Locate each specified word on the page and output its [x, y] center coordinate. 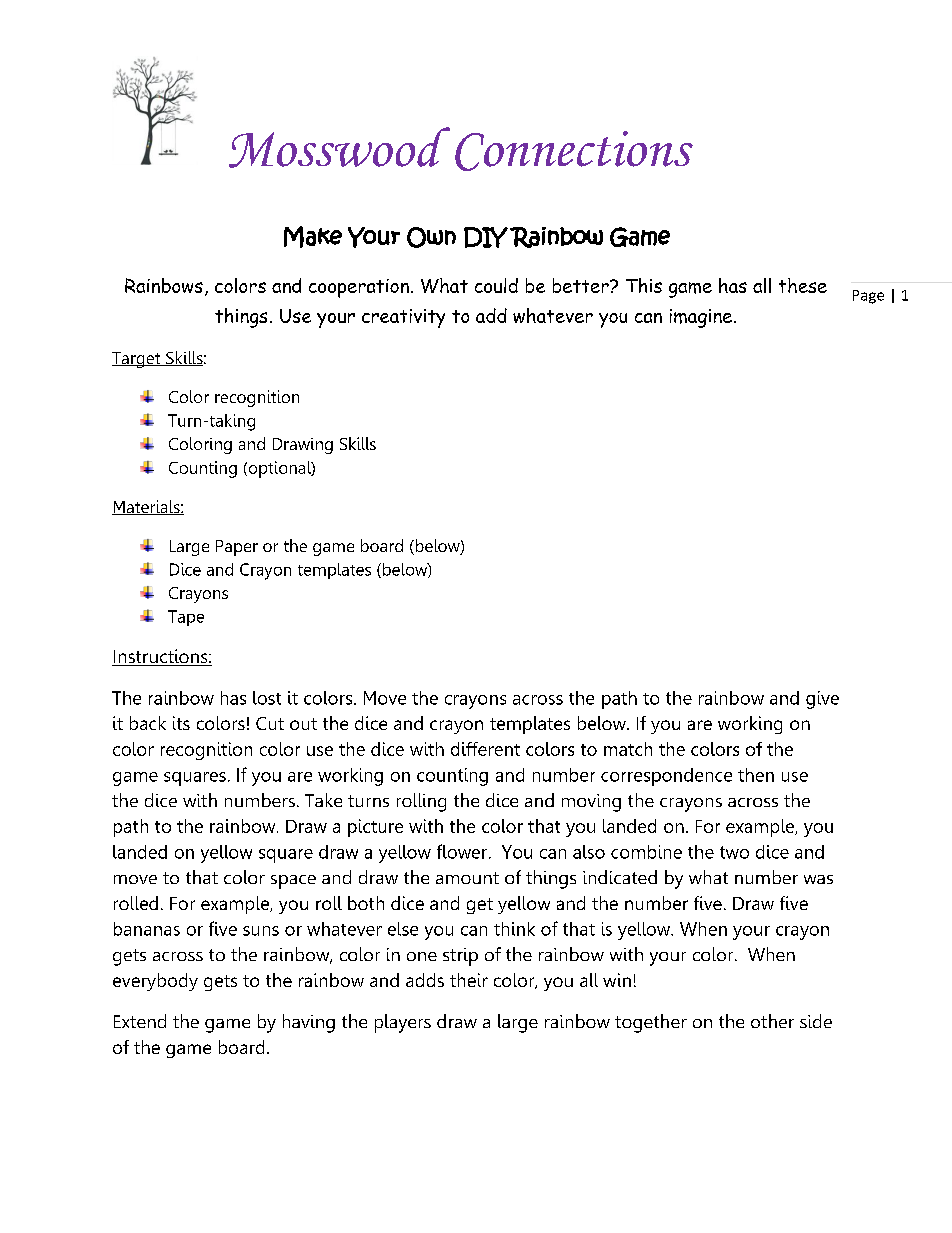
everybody [155, 982]
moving [591, 803]
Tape [186, 618]
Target [137, 360]
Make [313, 237]
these [803, 285]
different [485, 749]
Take [323, 800]
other [772, 1021]
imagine [702, 318]
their [469, 980]
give [822, 700]
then [756, 775]
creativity [403, 318]
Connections [574, 151]
